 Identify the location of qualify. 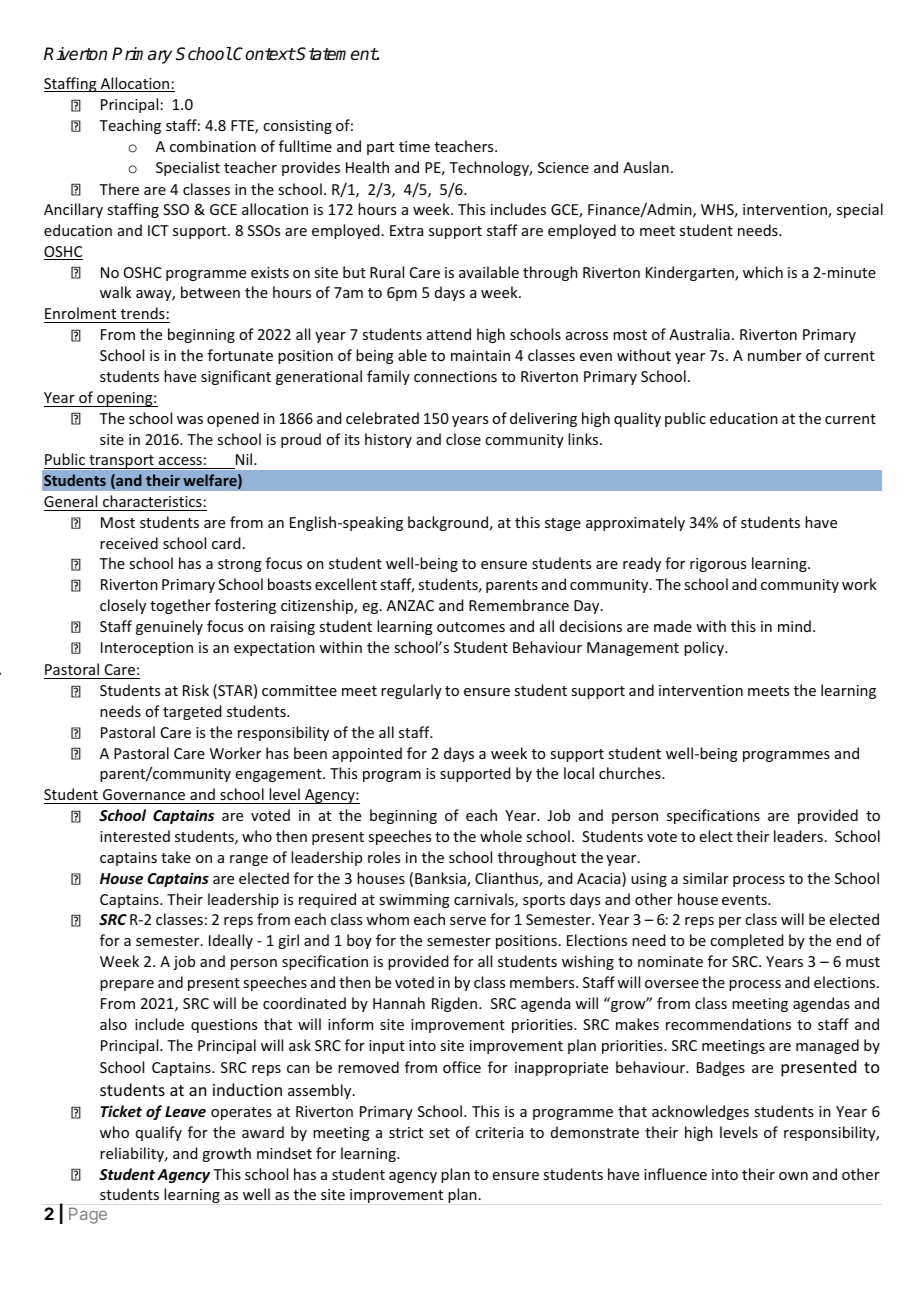
(159, 1133).
